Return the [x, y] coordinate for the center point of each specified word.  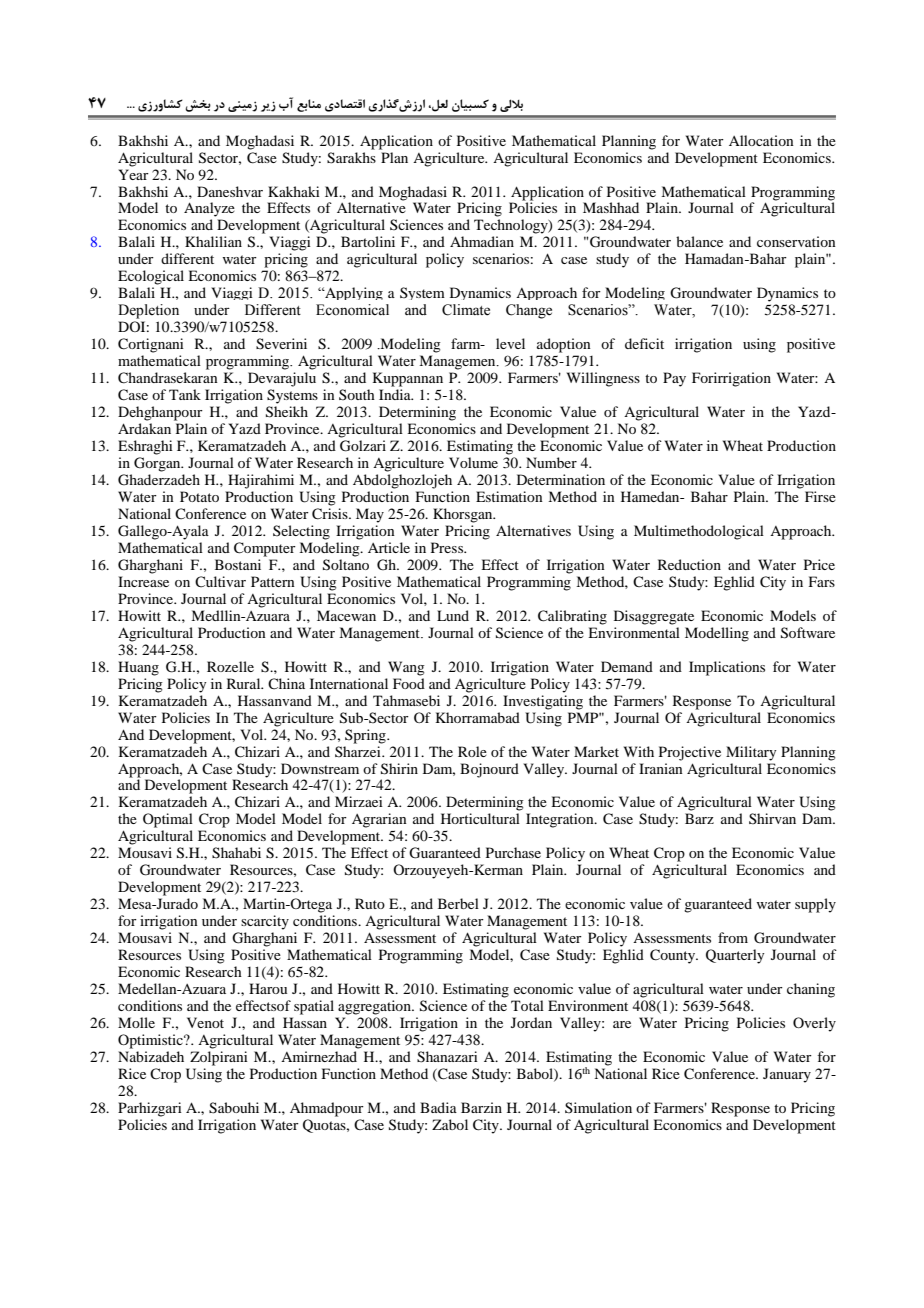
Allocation [761, 140]
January [787, 1075]
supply [815, 905]
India [396, 394]
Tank [185, 394]
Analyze [209, 209]
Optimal [168, 820]
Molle [136, 1022]
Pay [674, 379]
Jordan [531, 1022]
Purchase [513, 852]
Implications [727, 668]
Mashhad [611, 207]
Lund [453, 615]
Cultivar [220, 581]
